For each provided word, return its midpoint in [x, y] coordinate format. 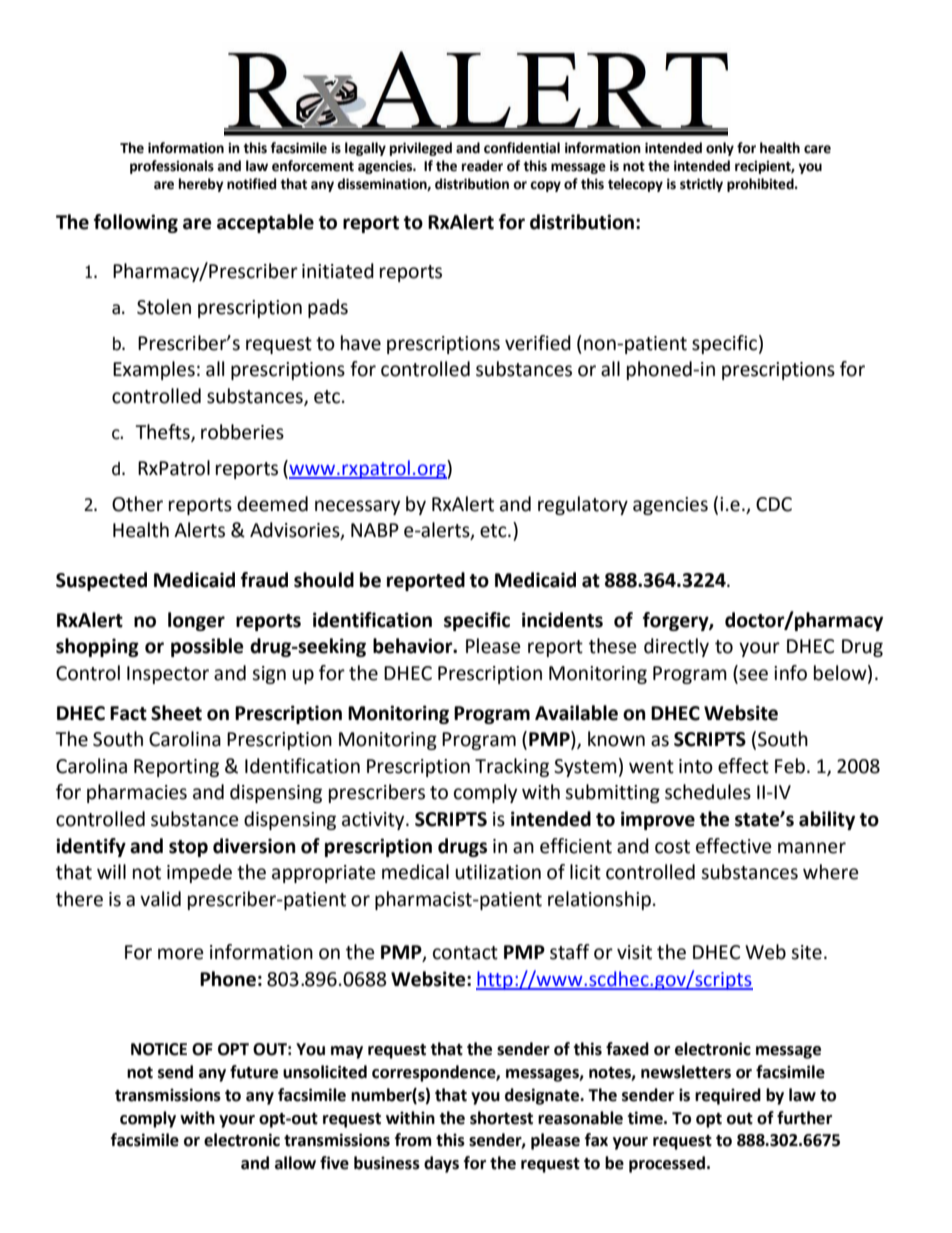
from [413, 1140]
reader [482, 166]
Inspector [168, 675]
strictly [701, 185]
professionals [172, 167]
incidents [562, 620]
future [254, 1072]
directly [676, 647]
